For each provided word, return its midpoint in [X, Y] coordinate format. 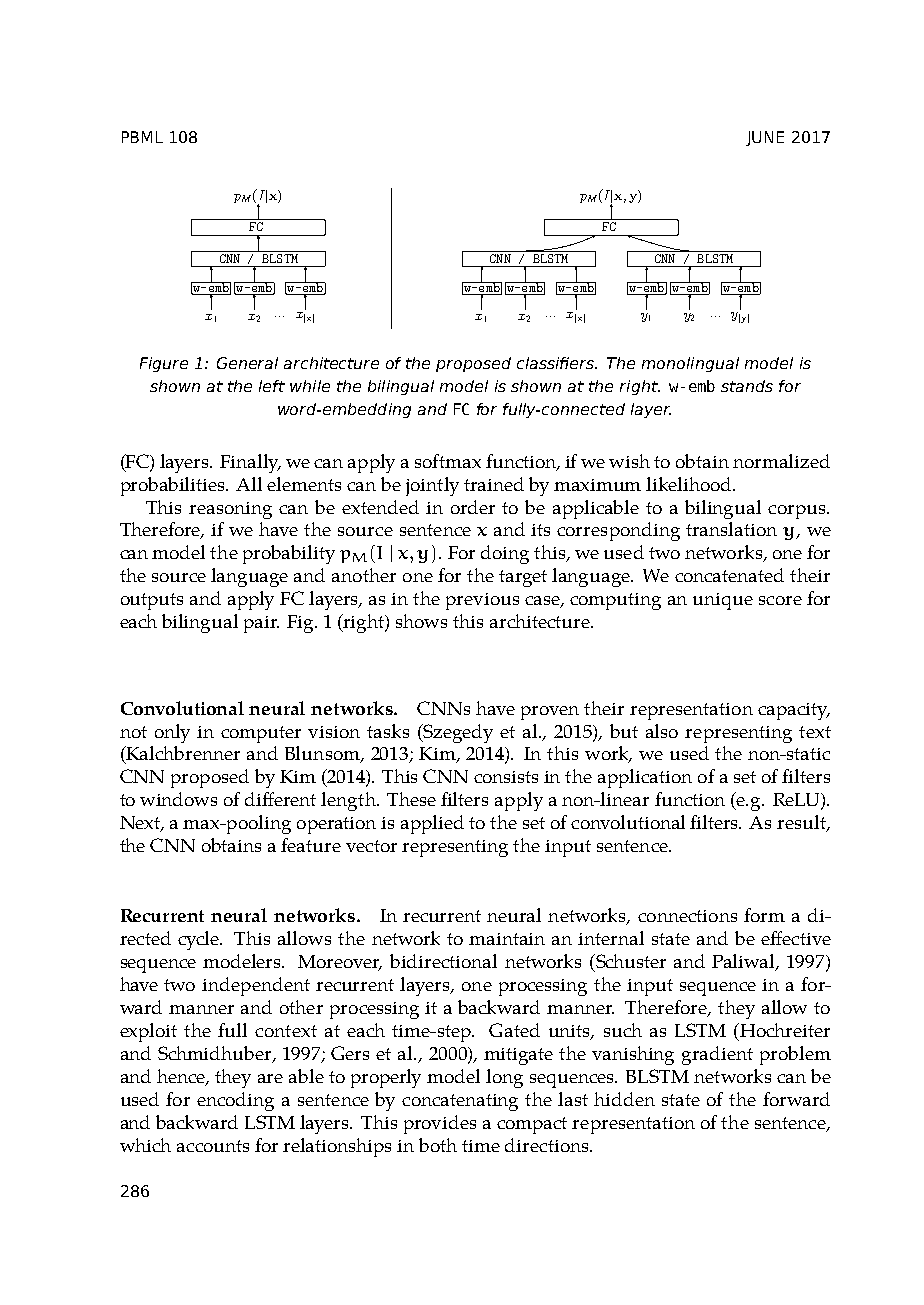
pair [261, 624]
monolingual [690, 364]
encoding [235, 1101]
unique [723, 601]
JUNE [765, 138]
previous [482, 601]
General [247, 363]
